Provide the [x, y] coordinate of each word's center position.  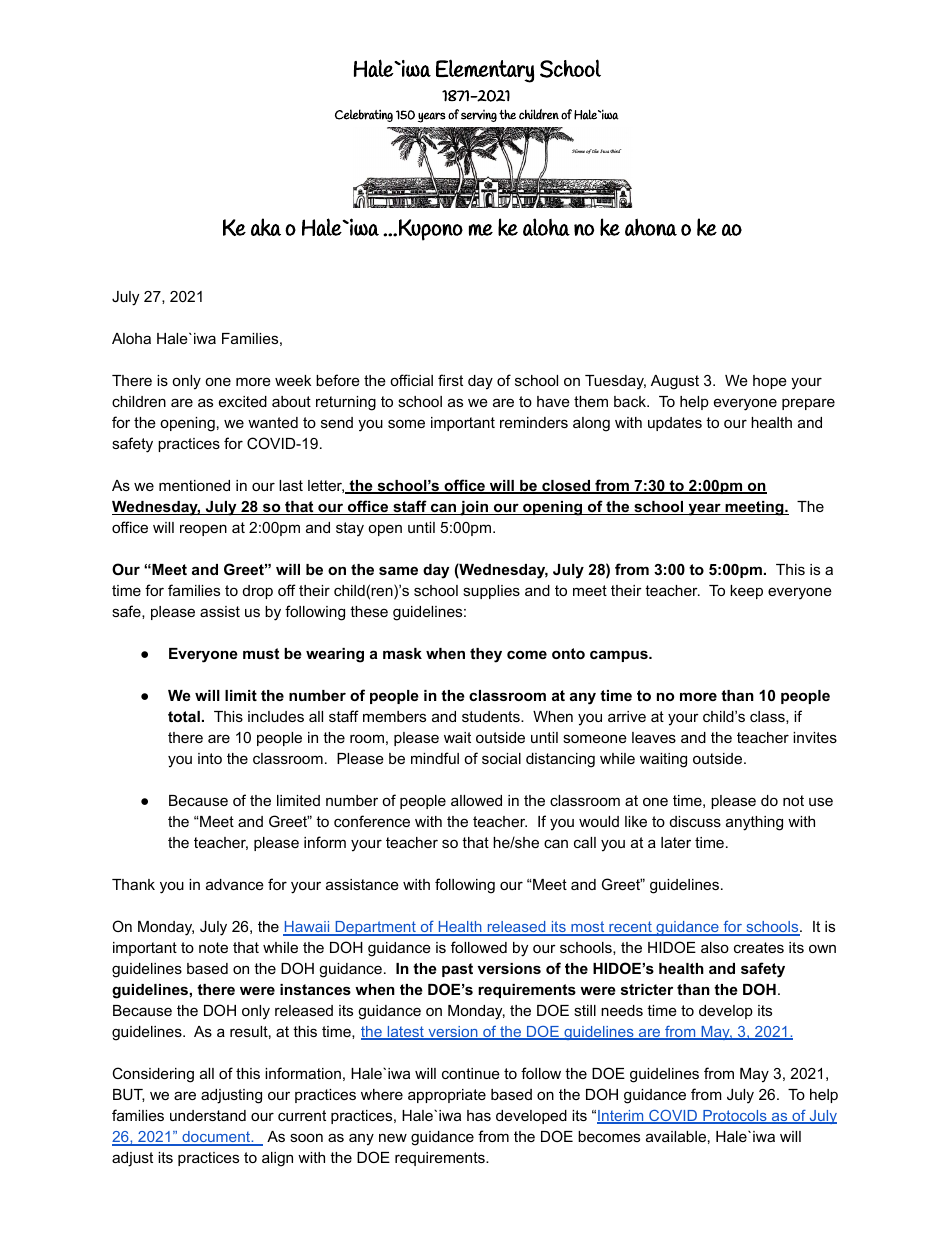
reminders [534, 422]
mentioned [194, 485]
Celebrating [364, 115]
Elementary [485, 71]
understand [208, 1115]
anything [754, 823]
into [210, 758]
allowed [476, 800]
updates [675, 424]
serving [479, 116]
